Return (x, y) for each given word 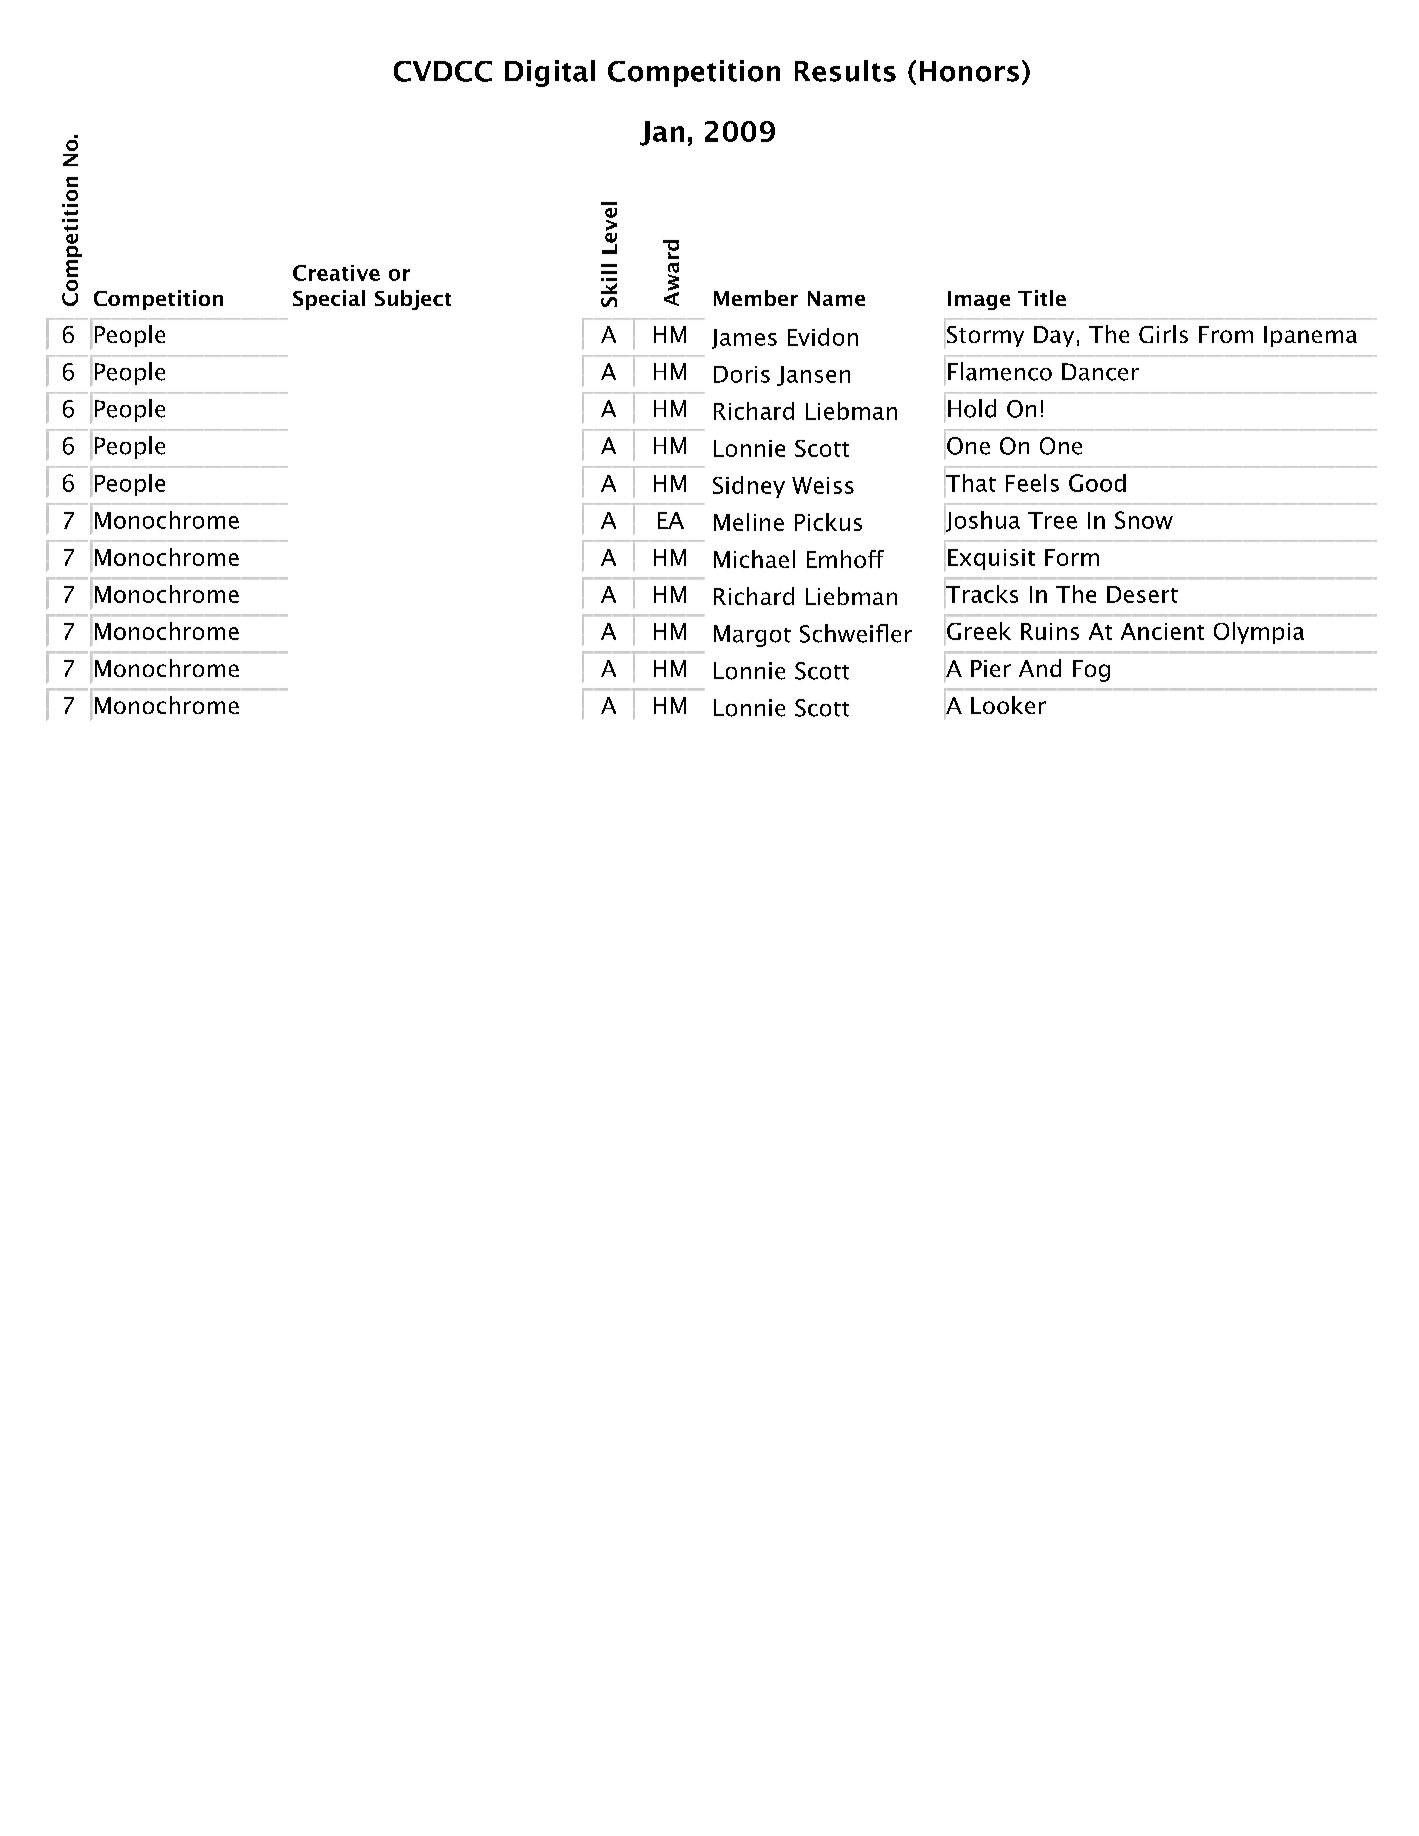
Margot (752, 636)
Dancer (1100, 372)
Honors (969, 71)
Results (845, 71)
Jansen (813, 376)
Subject (413, 300)
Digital (550, 73)
